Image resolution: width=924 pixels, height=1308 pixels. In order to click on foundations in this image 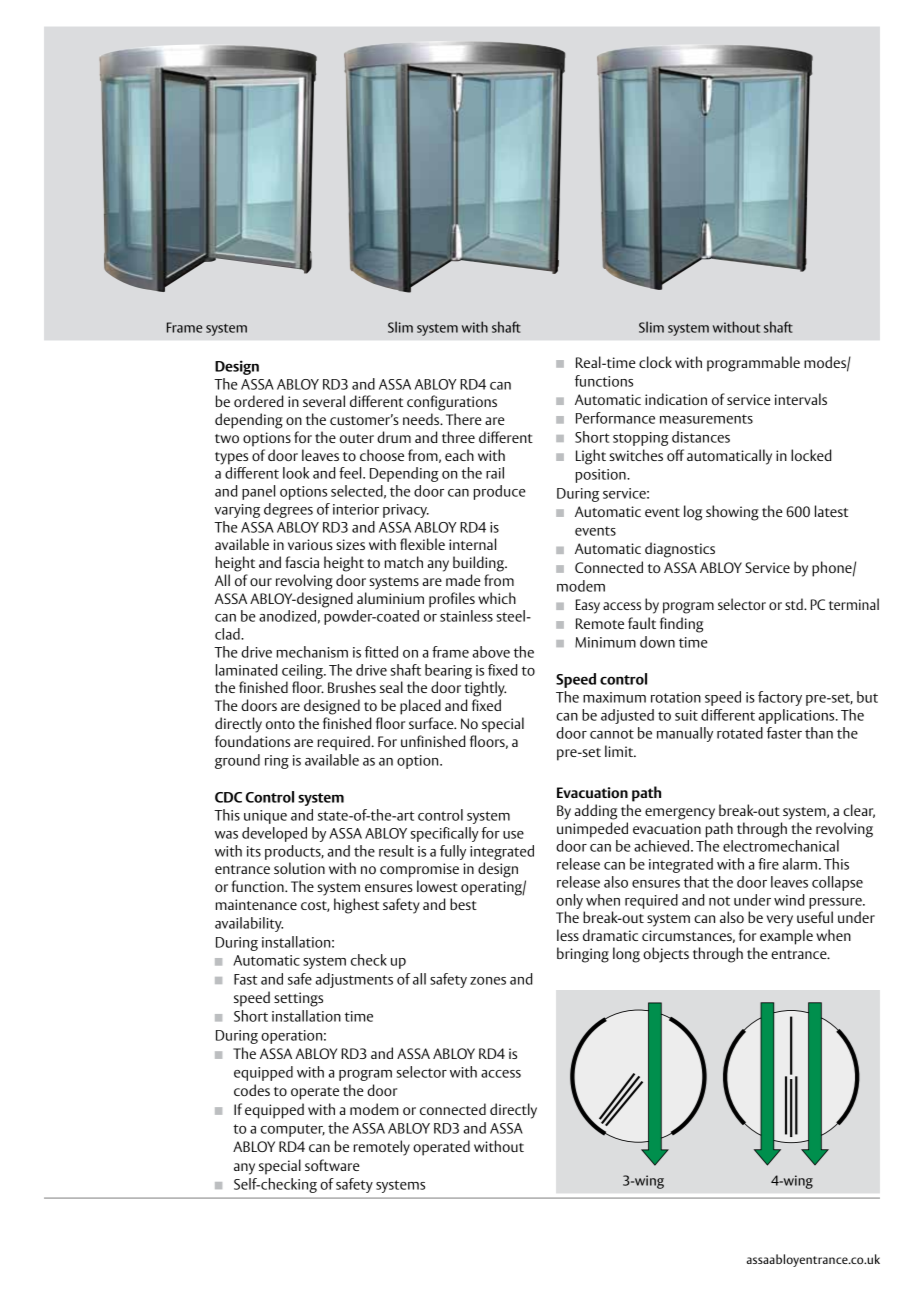, I will do `click(252, 741)`.
